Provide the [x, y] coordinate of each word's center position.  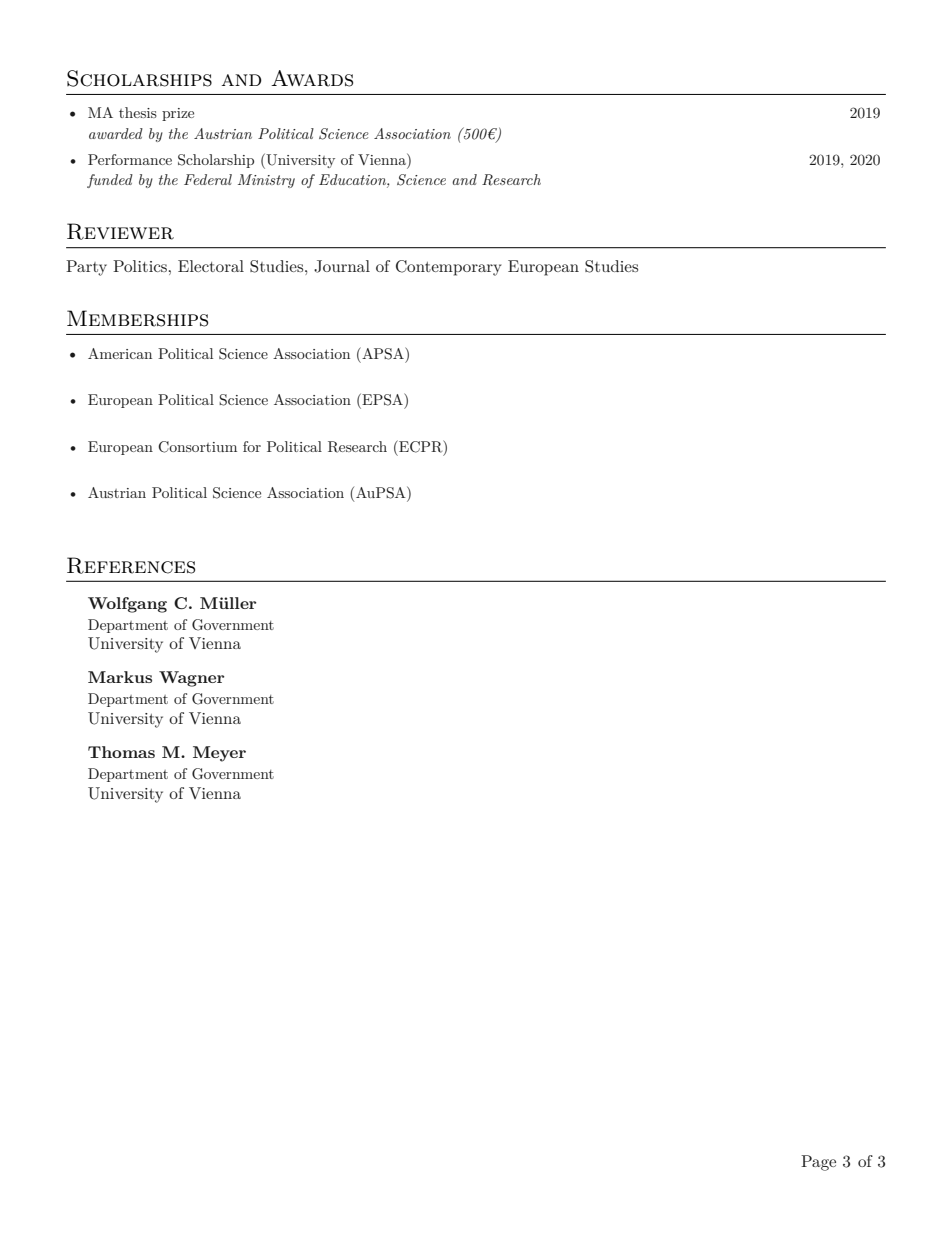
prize [178, 114]
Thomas [121, 752]
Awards [312, 78]
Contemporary [449, 268]
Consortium [197, 447]
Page [818, 1163]
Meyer [219, 754]
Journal [342, 266]
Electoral [211, 266]
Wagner [191, 679]
